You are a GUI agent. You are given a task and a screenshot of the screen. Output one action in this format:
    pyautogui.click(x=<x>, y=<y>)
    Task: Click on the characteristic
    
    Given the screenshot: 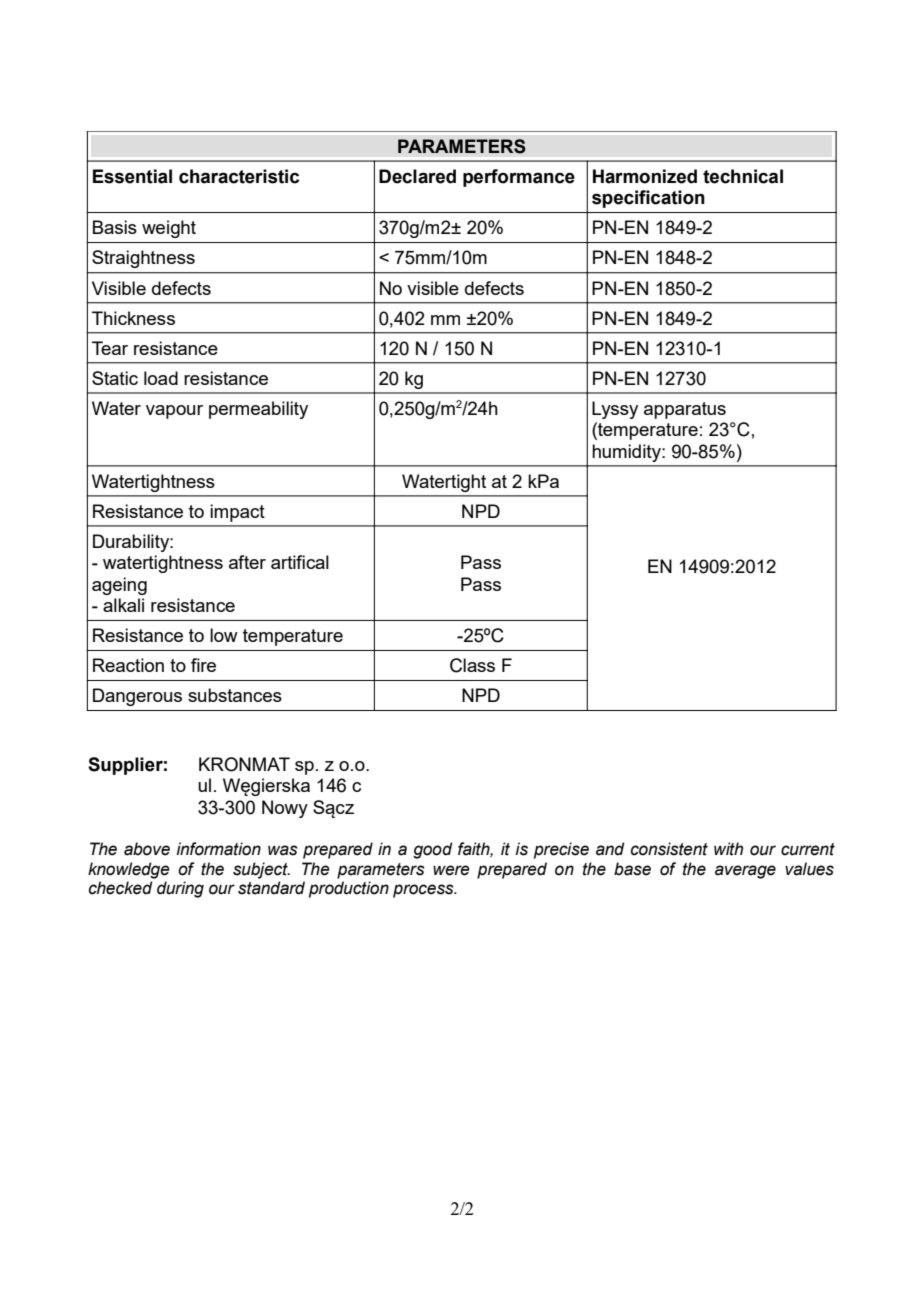 What is the action you would take?
    pyautogui.click(x=239, y=176)
